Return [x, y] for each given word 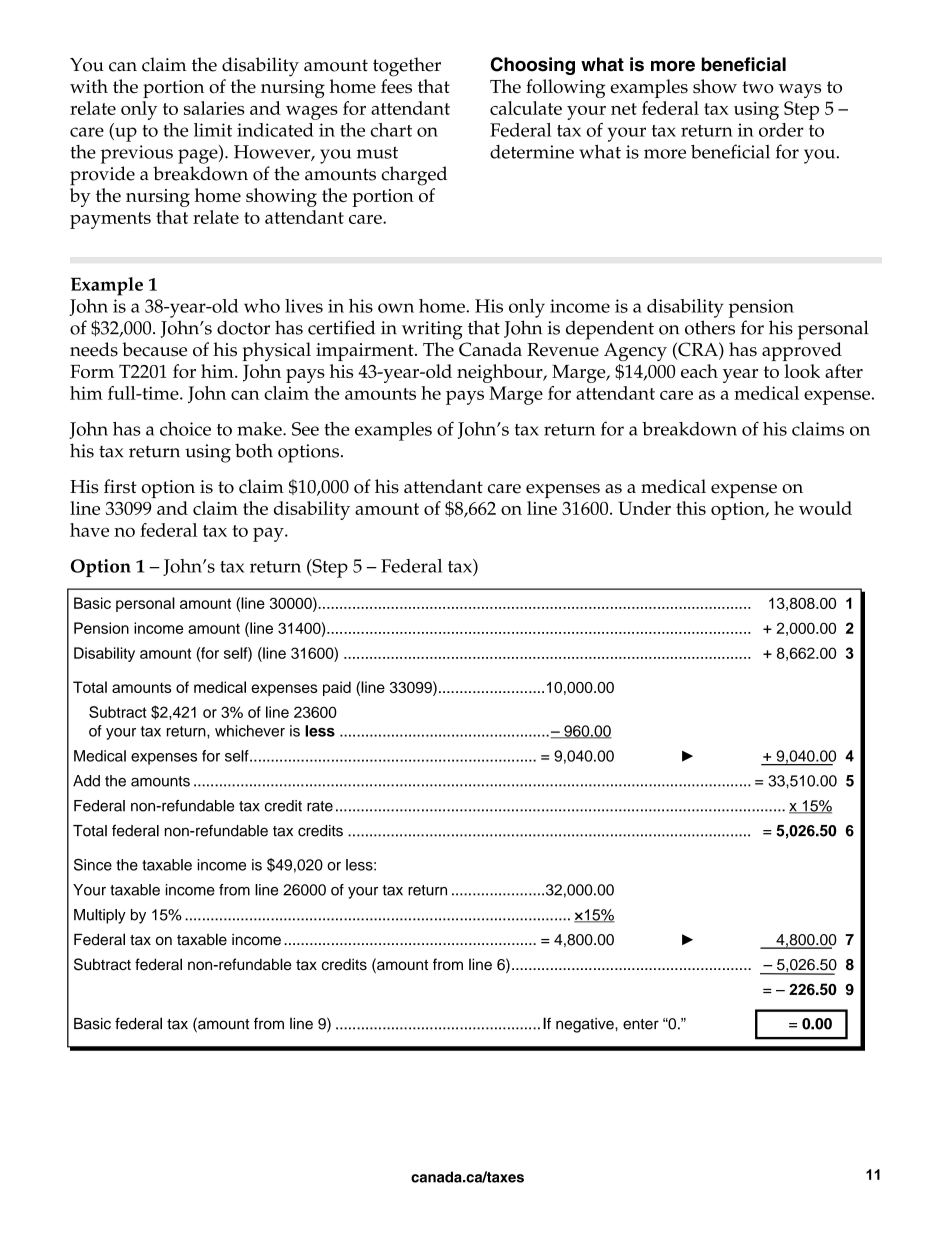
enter [641, 1024]
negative [586, 1025]
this [691, 508]
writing [432, 330]
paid [337, 688]
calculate [526, 108]
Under [644, 508]
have [89, 530]
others [710, 327]
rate [320, 806]
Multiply [100, 916]
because [154, 349]
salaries [214, 108]
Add [86, 781]
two [758, 87]
